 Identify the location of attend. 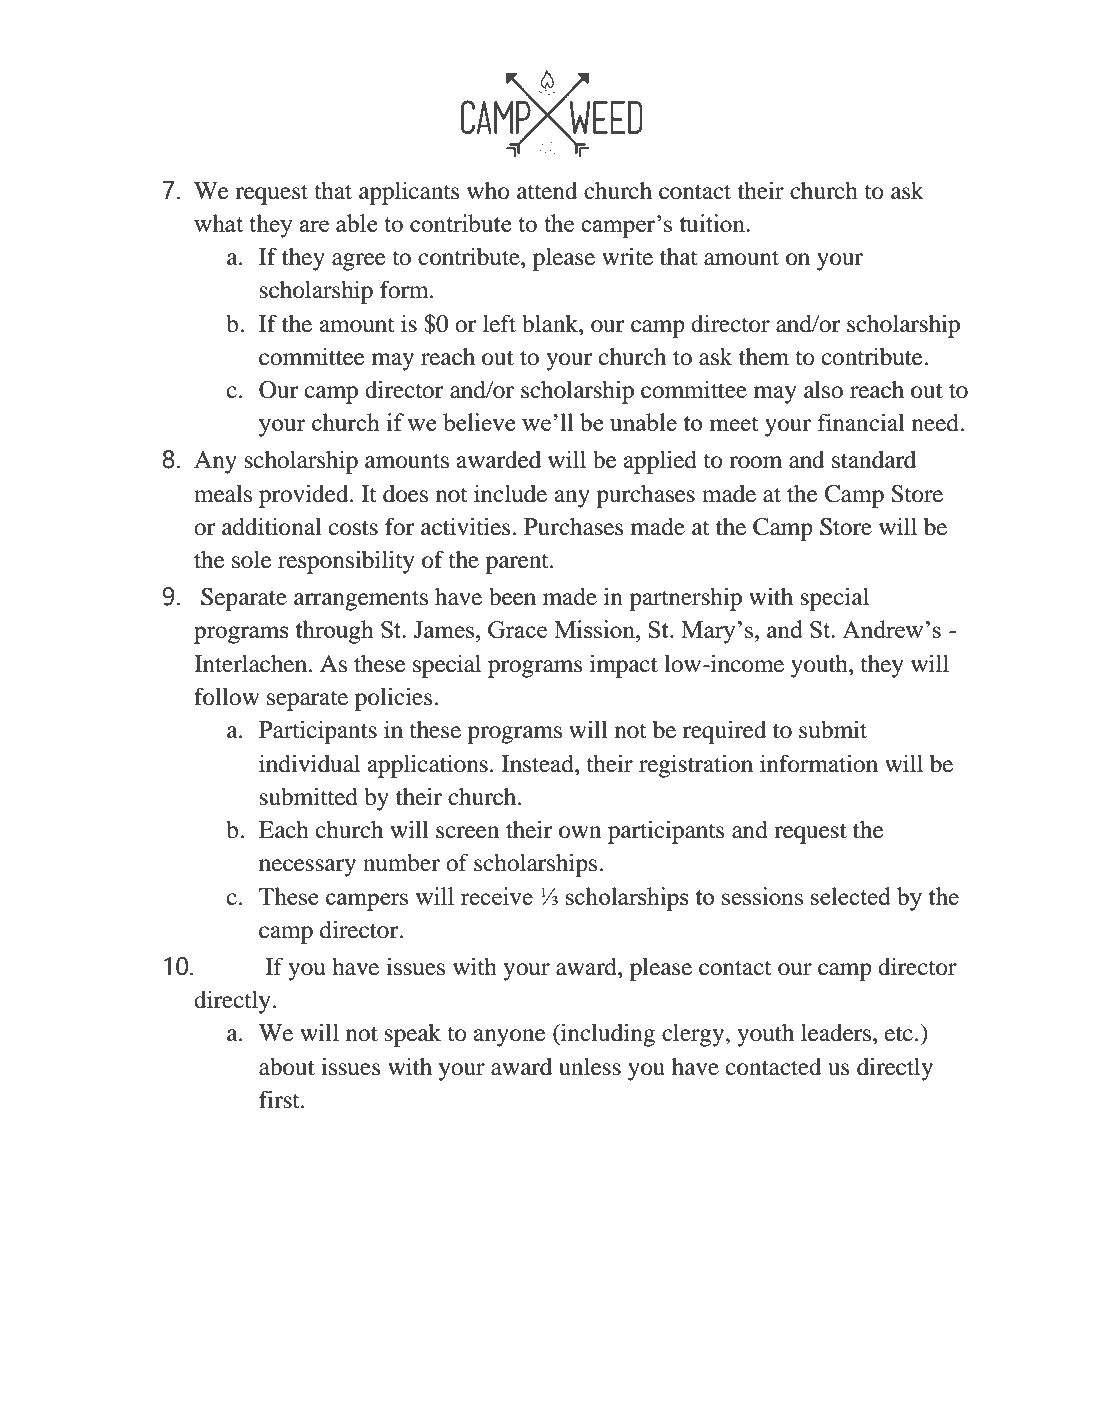
(547, 191).
